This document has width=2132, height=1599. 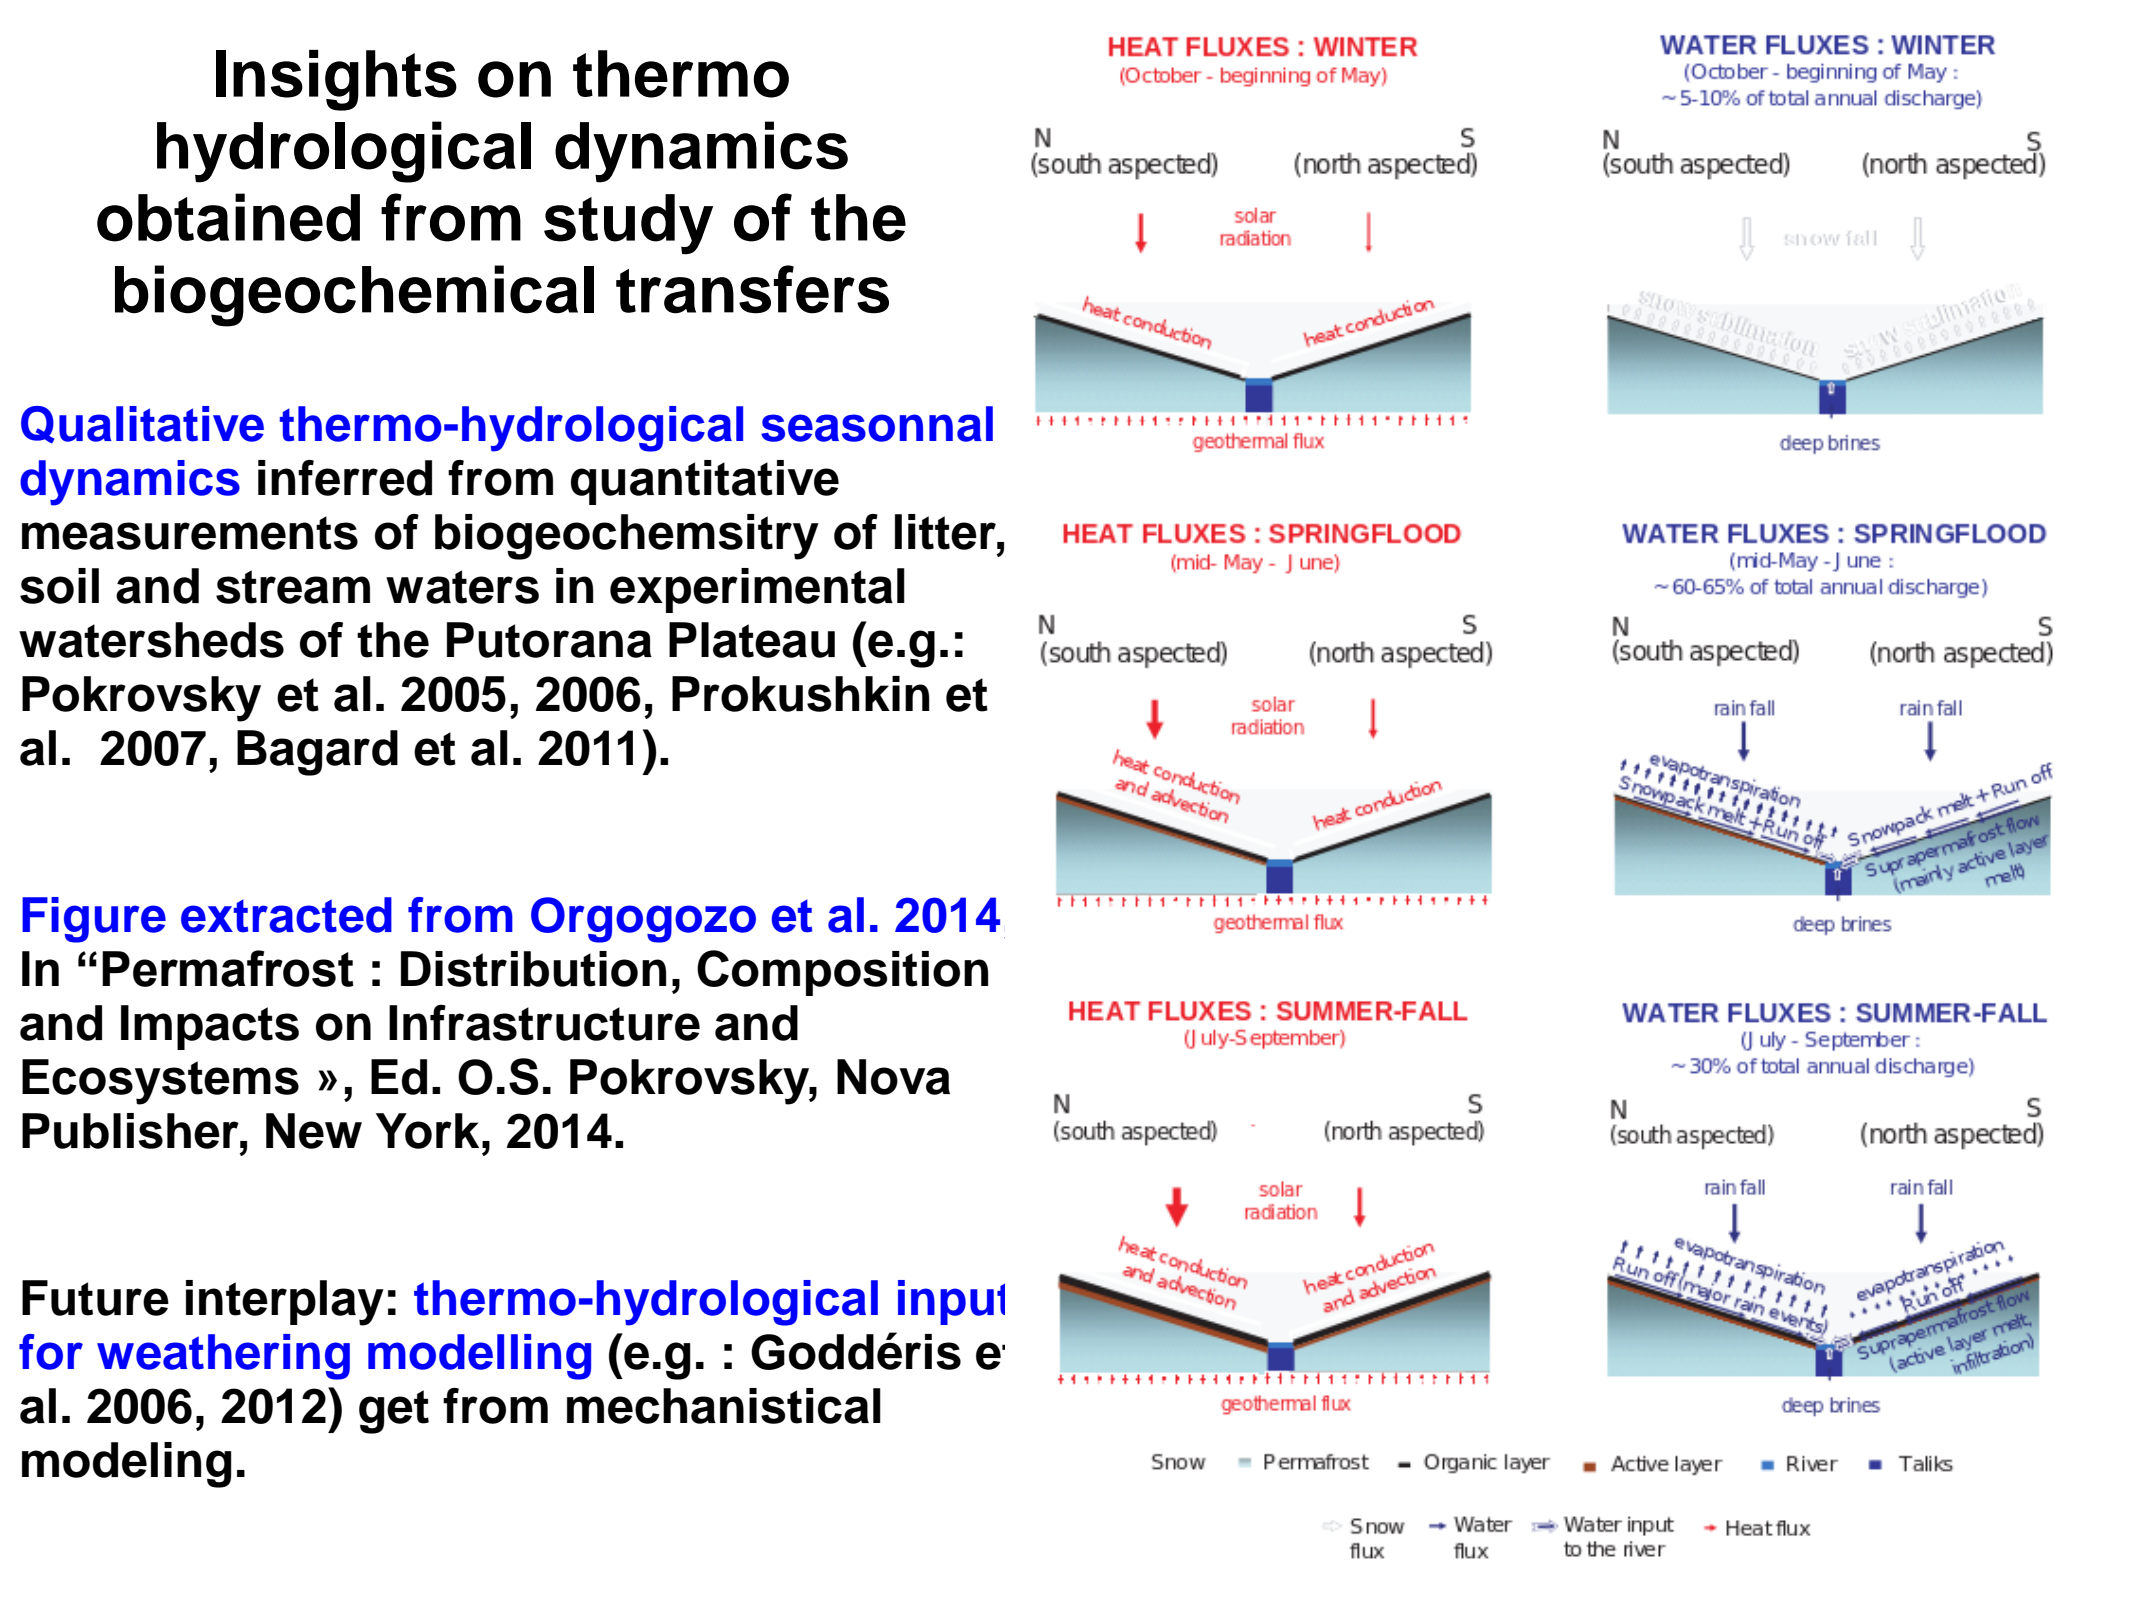 What do you see at coordinates (479, 1357) in the document?
I see `modelling` at bounding box center [479, 1357].
